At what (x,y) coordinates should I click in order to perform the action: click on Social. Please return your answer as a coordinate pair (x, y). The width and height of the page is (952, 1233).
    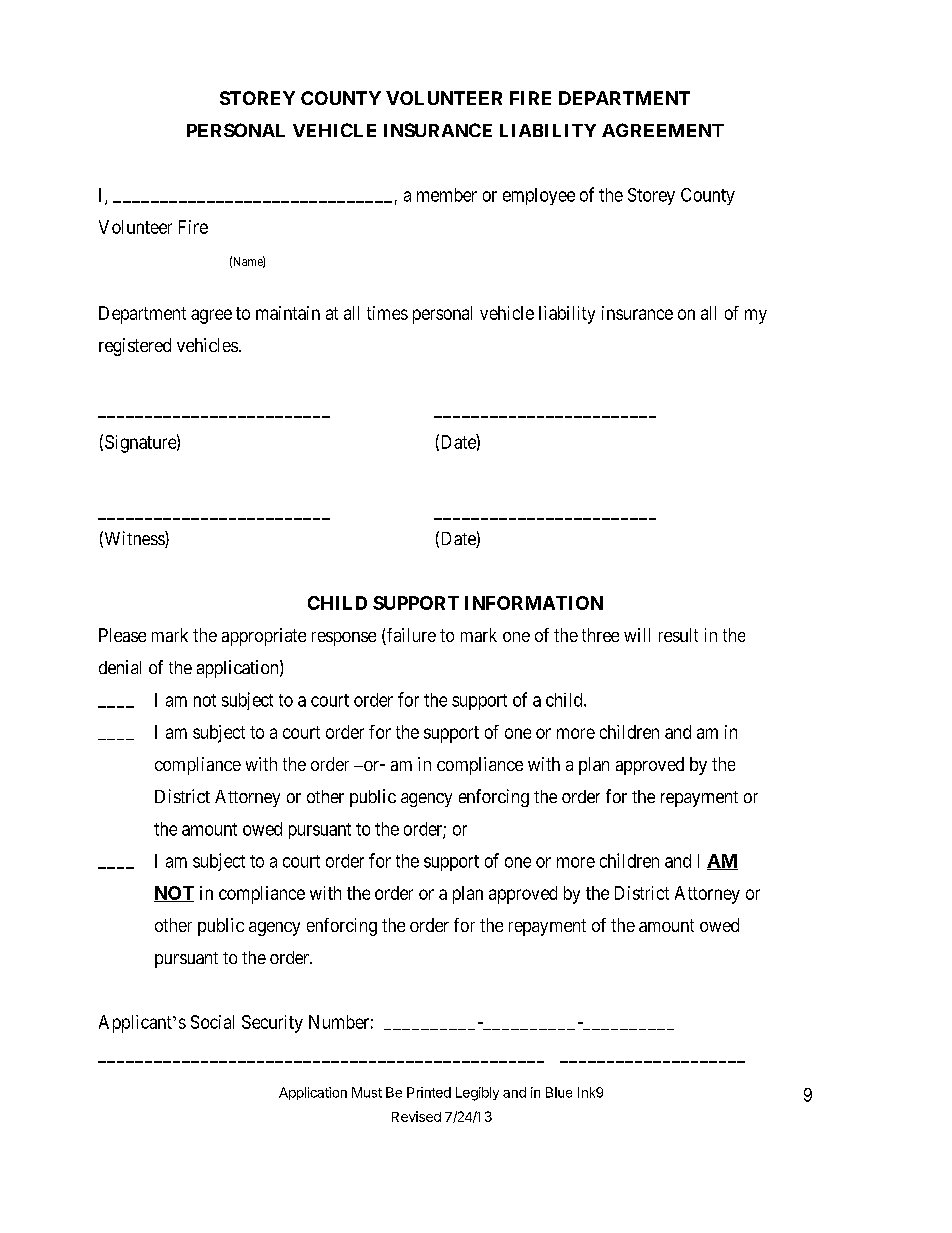
    Looking at the image, I should click on (212, 1022).
